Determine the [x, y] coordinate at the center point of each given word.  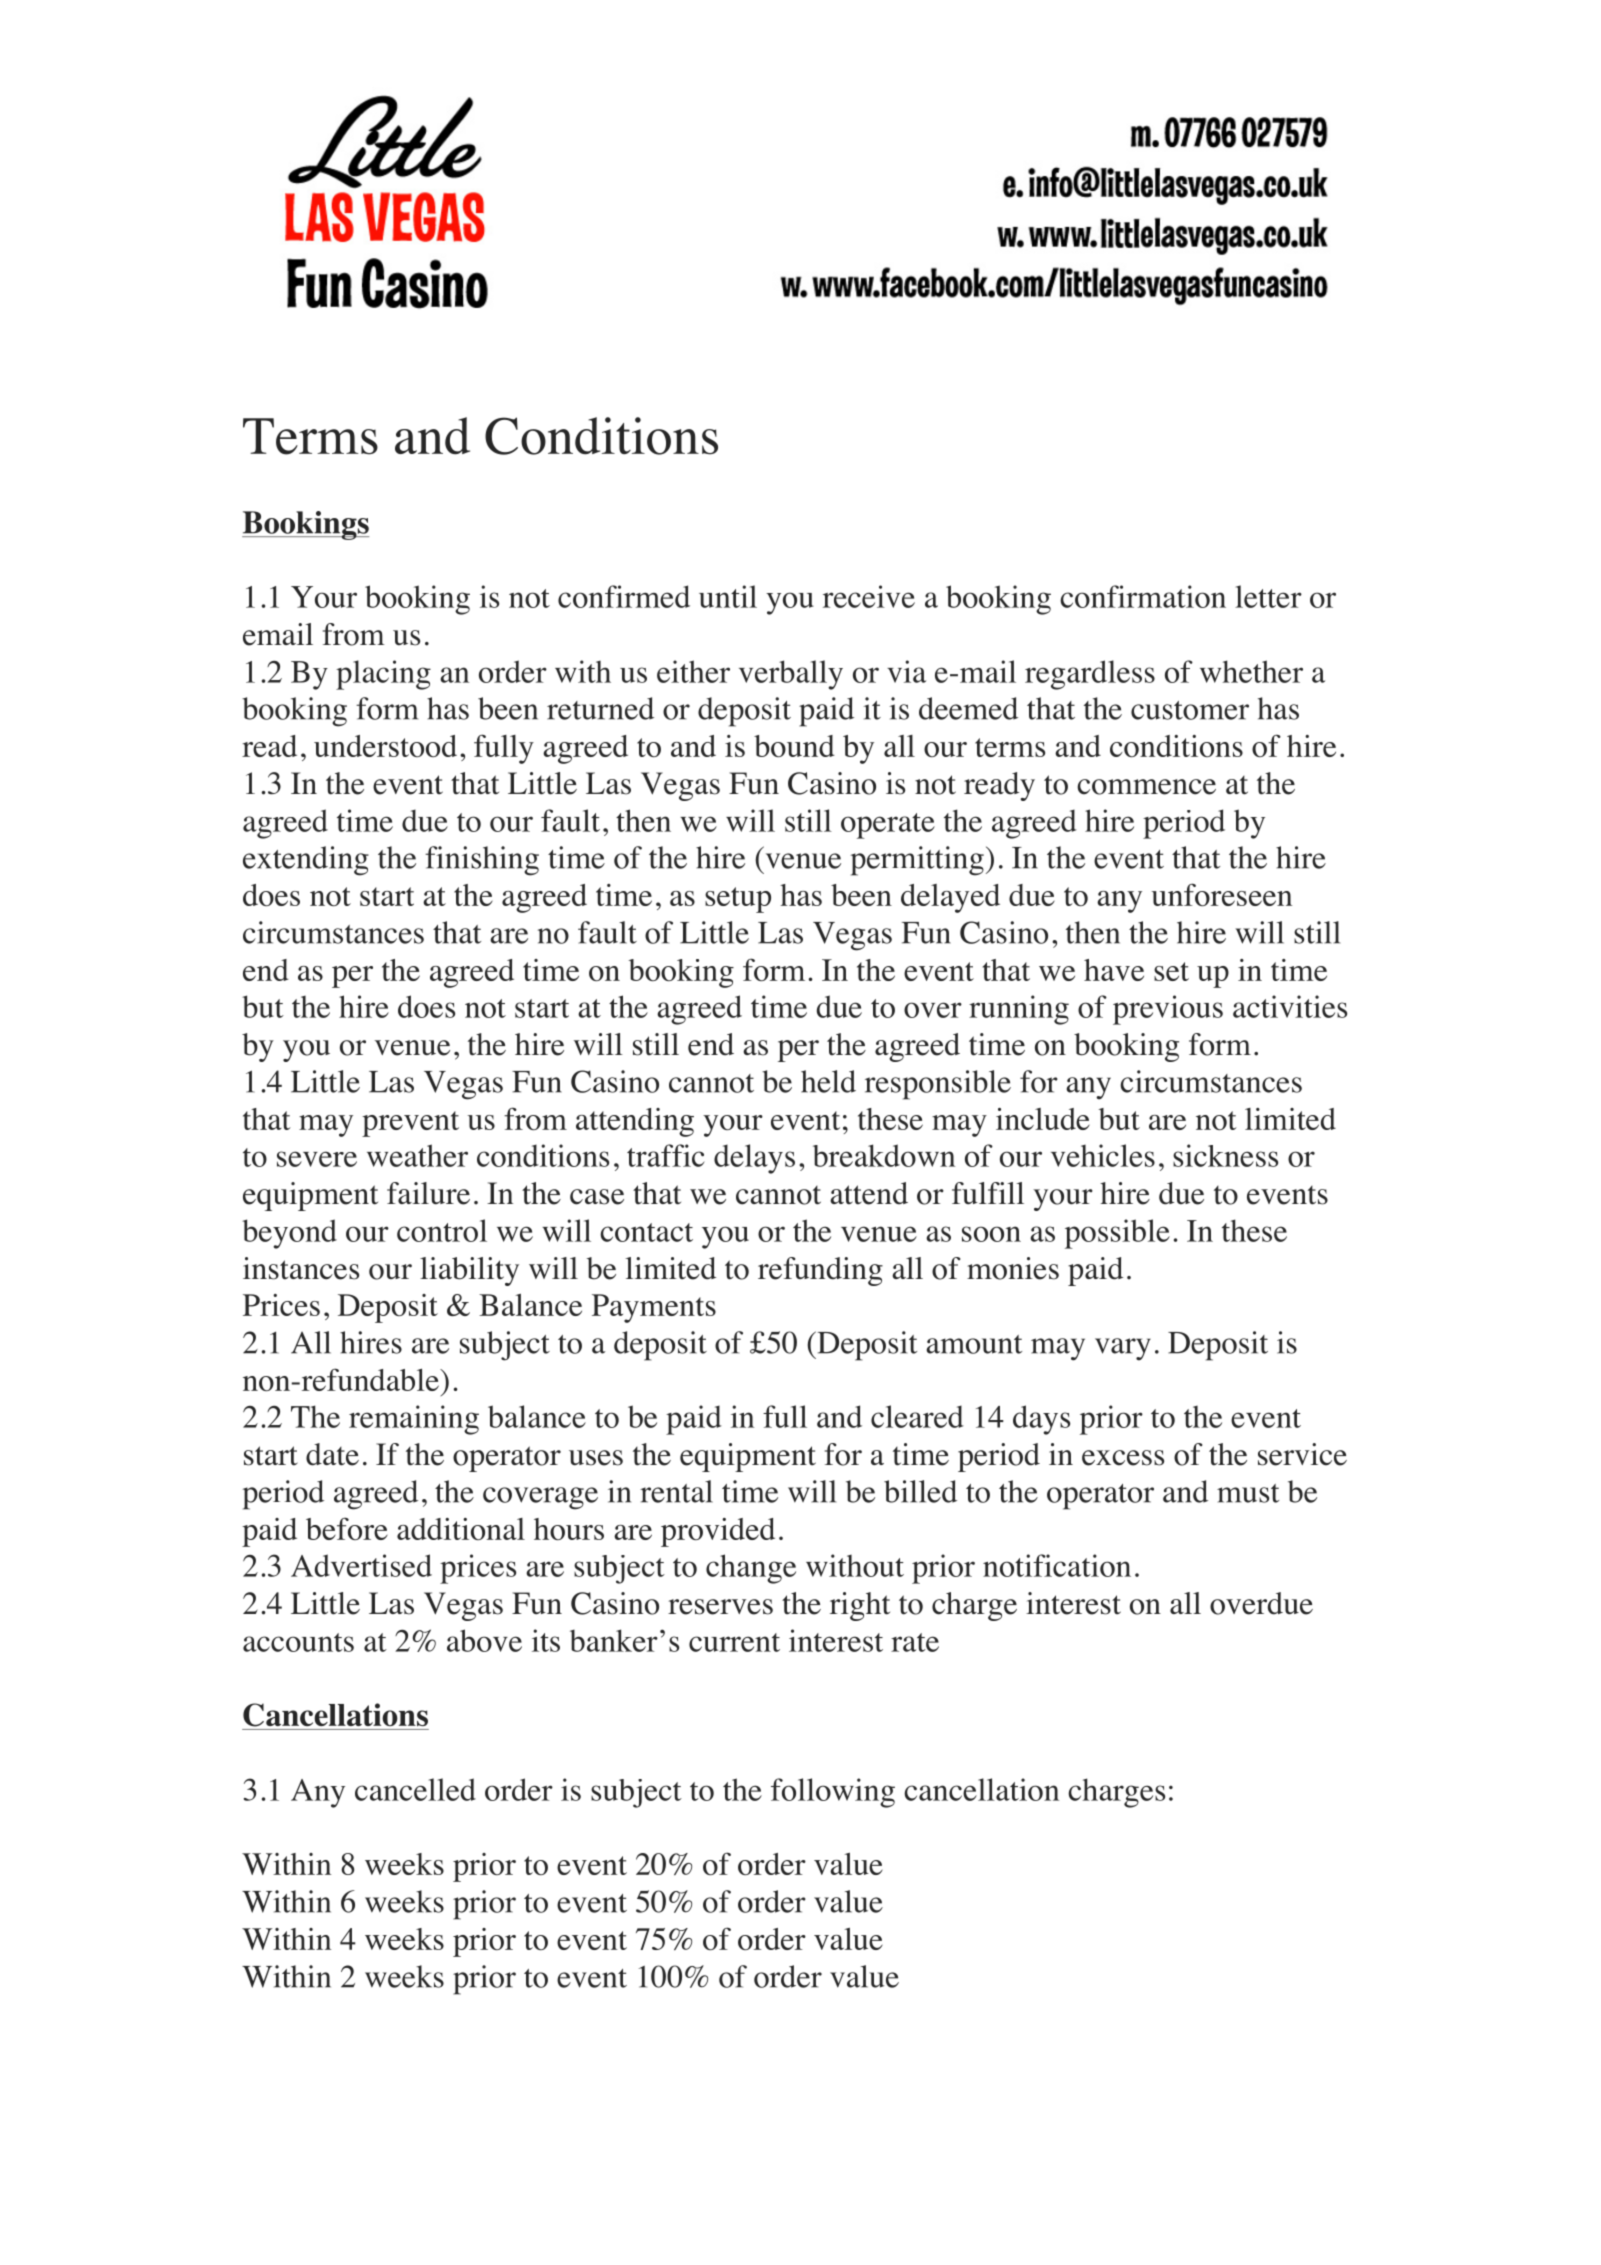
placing [383, 675]
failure [428, 1193]
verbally [791, 675]
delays [754, 1159]
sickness [1225, 1155]
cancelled [415, 1789]
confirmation [1143, 596]
